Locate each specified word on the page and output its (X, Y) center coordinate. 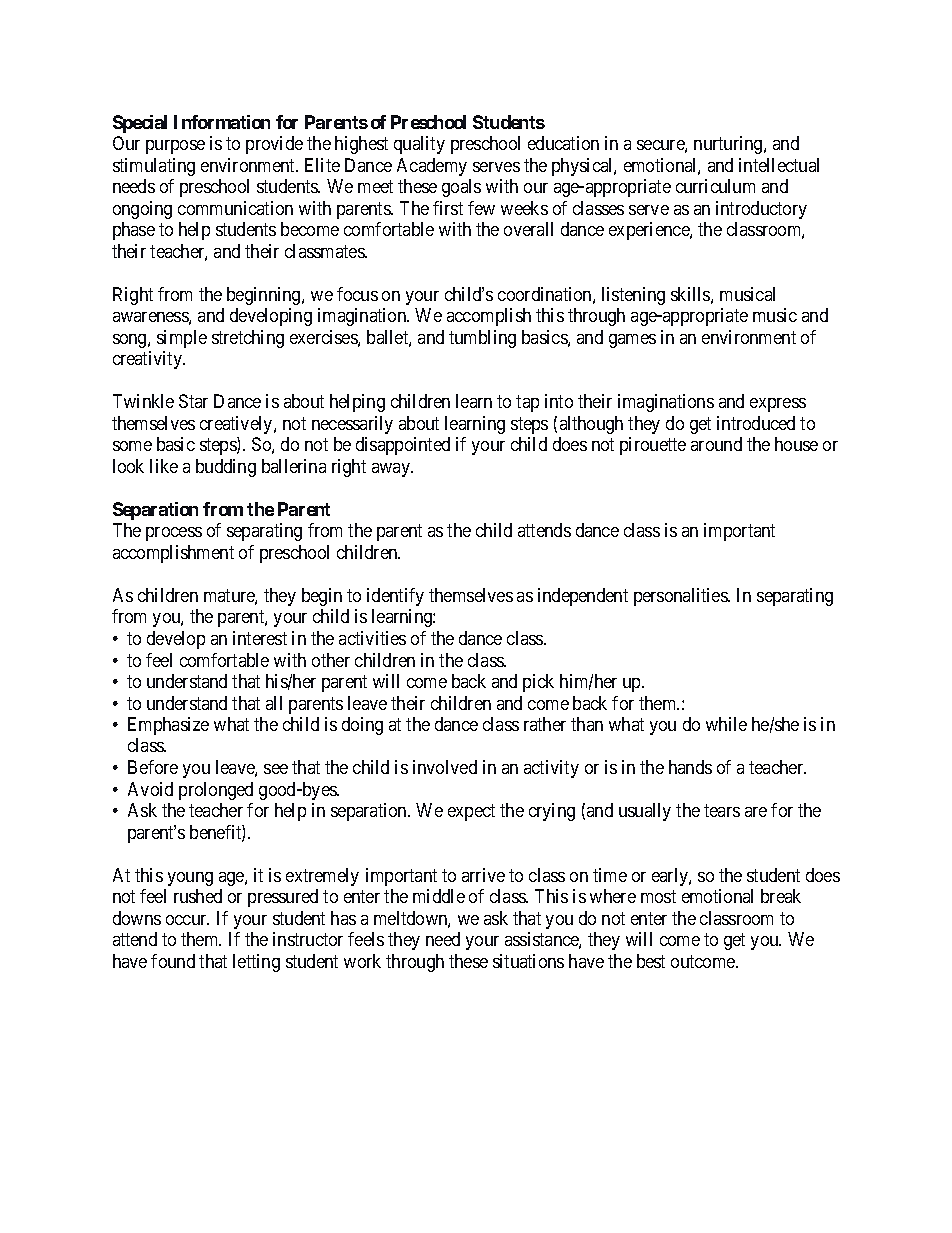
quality (419, 145)
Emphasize (168, 726)
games (632, 341)
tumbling (482, 339)
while (726, 724)
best (651, 961)
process (174, 534)
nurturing (729, 145)
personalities (681, 597)
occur (187, 920)
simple (182, 339)
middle (439, 896)
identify (395, 597)
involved (445, 767)
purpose (175, 147)
